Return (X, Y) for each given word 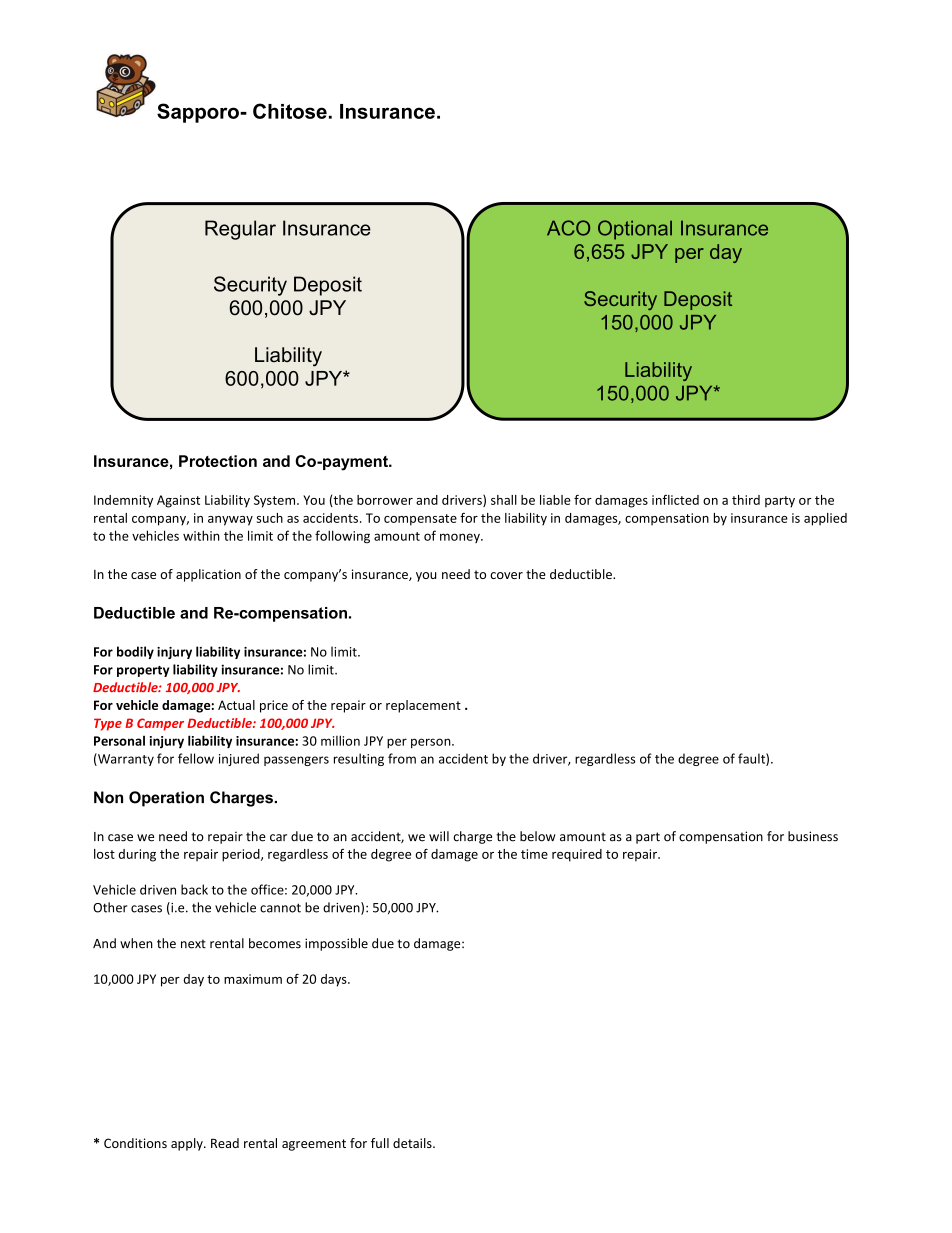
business (813, 836)
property (143, 671)
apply (188, 1144)
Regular (240, 230)
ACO (568, 228)
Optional (635, 230)
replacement (423, 706)
